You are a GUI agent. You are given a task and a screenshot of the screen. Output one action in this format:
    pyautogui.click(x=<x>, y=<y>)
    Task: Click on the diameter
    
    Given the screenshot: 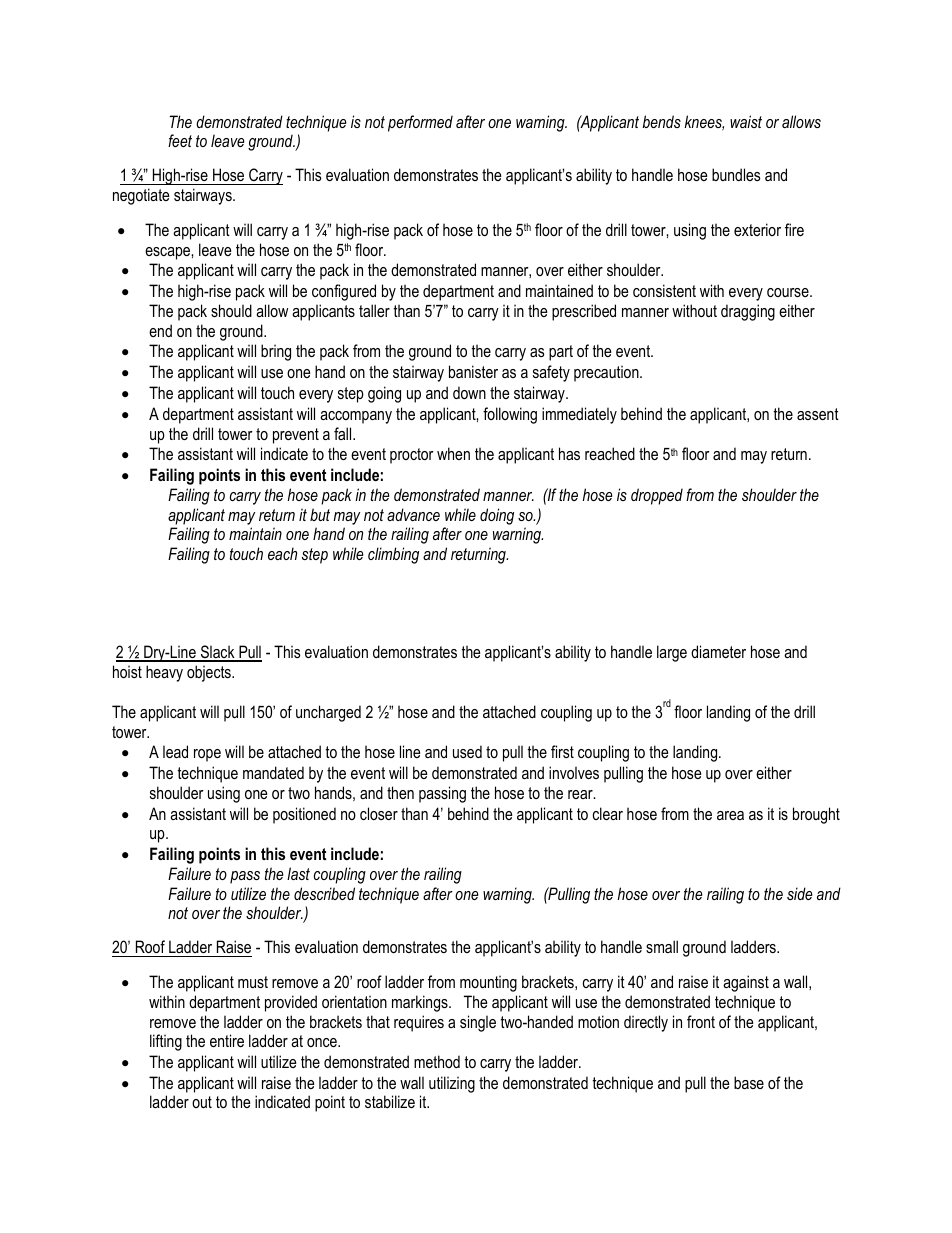 What is the action you would take?
    pyautogui.click(x=718, y=651)
